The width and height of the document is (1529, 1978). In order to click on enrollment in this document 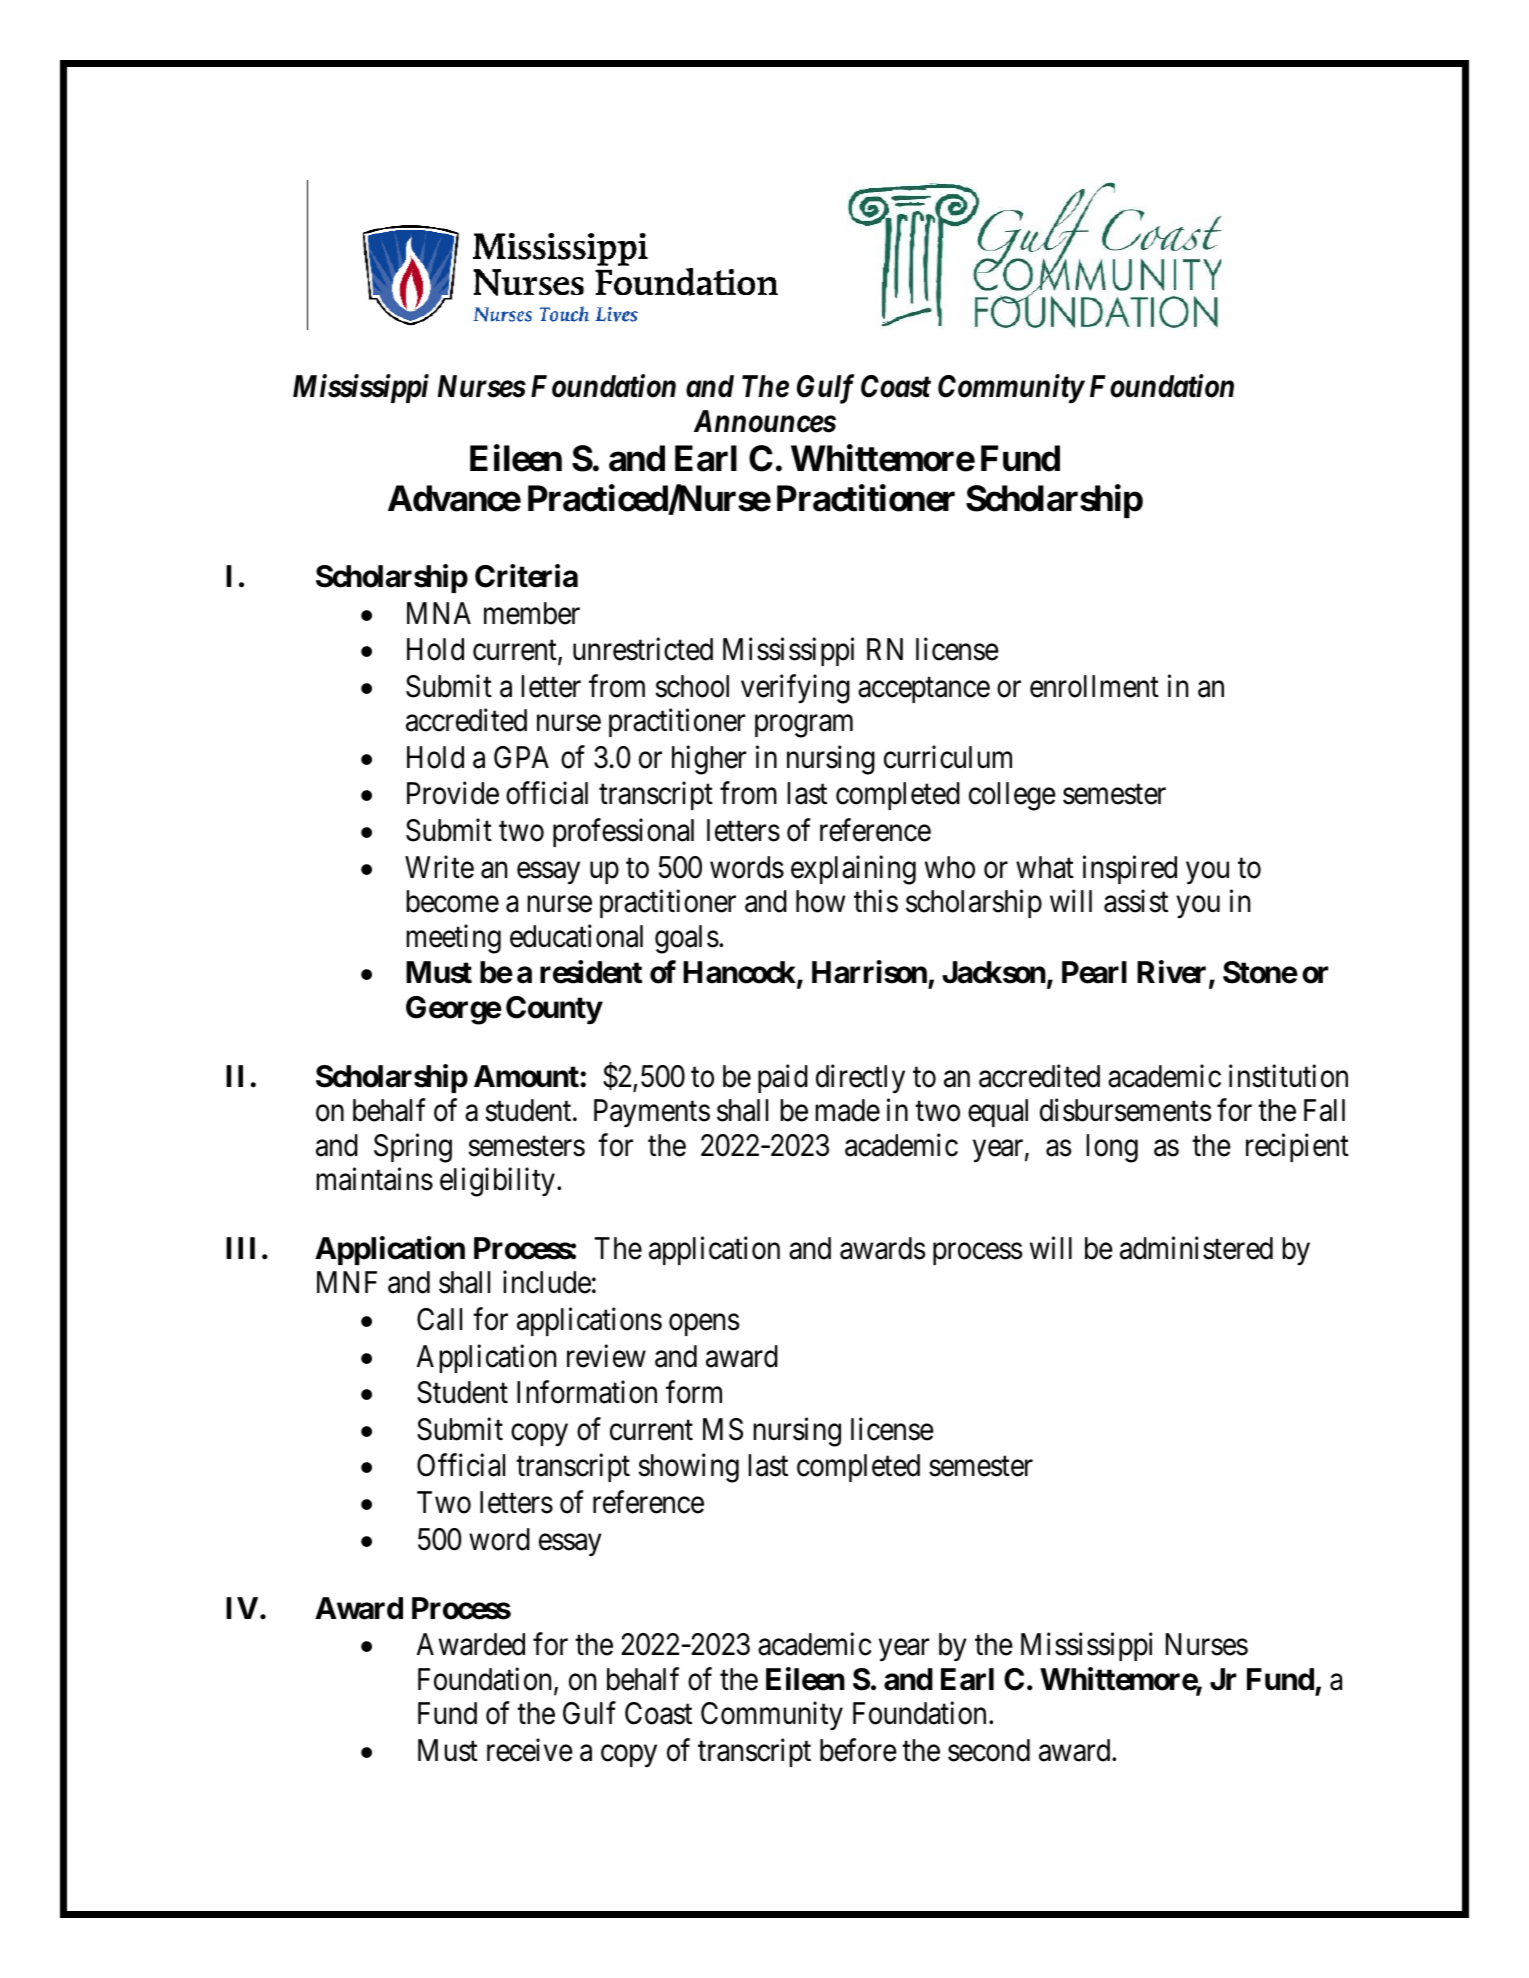, I will do `click(1094, 686)`.
